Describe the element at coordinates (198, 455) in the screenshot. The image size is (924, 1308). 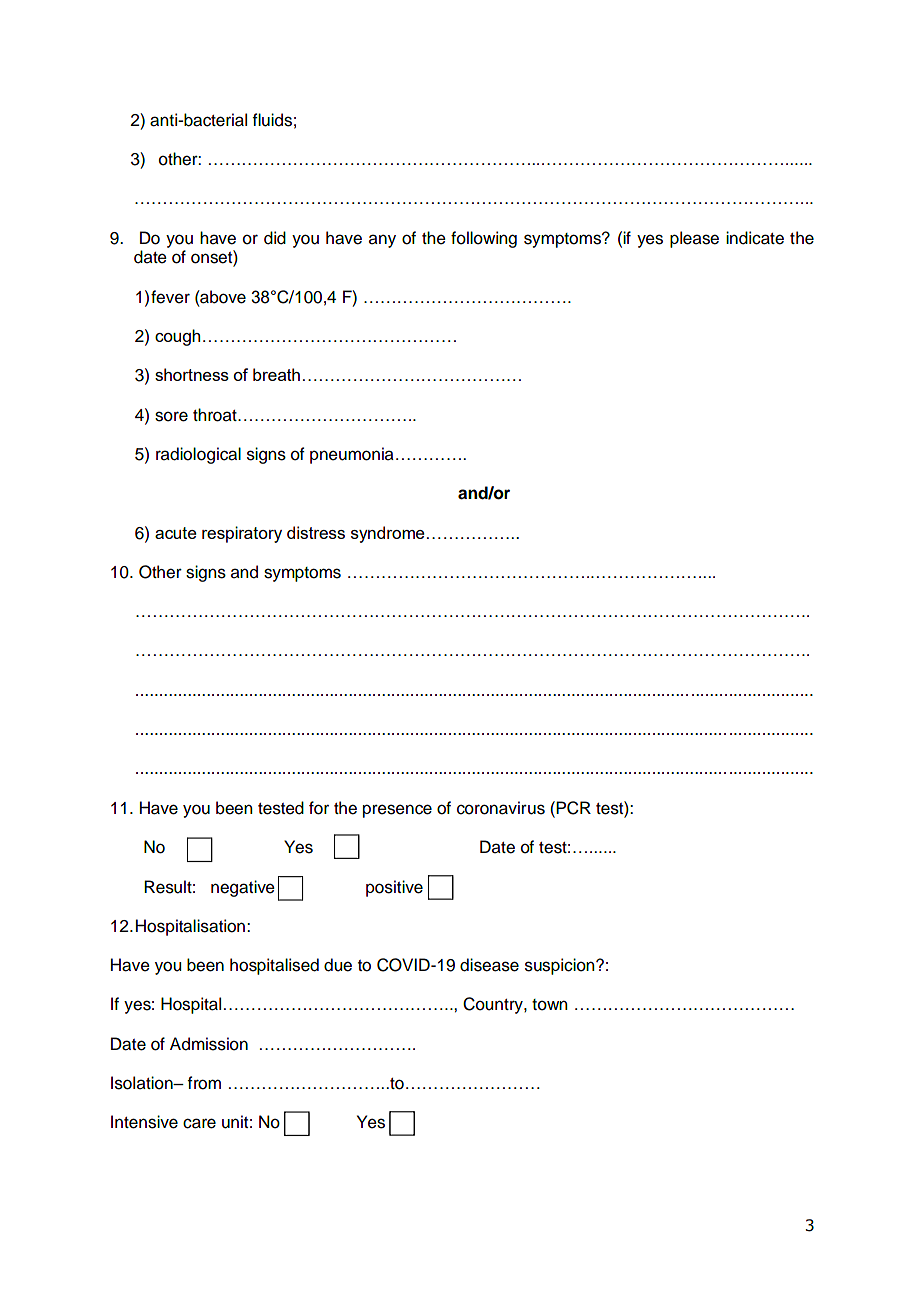
I see `radiological` at that location.
